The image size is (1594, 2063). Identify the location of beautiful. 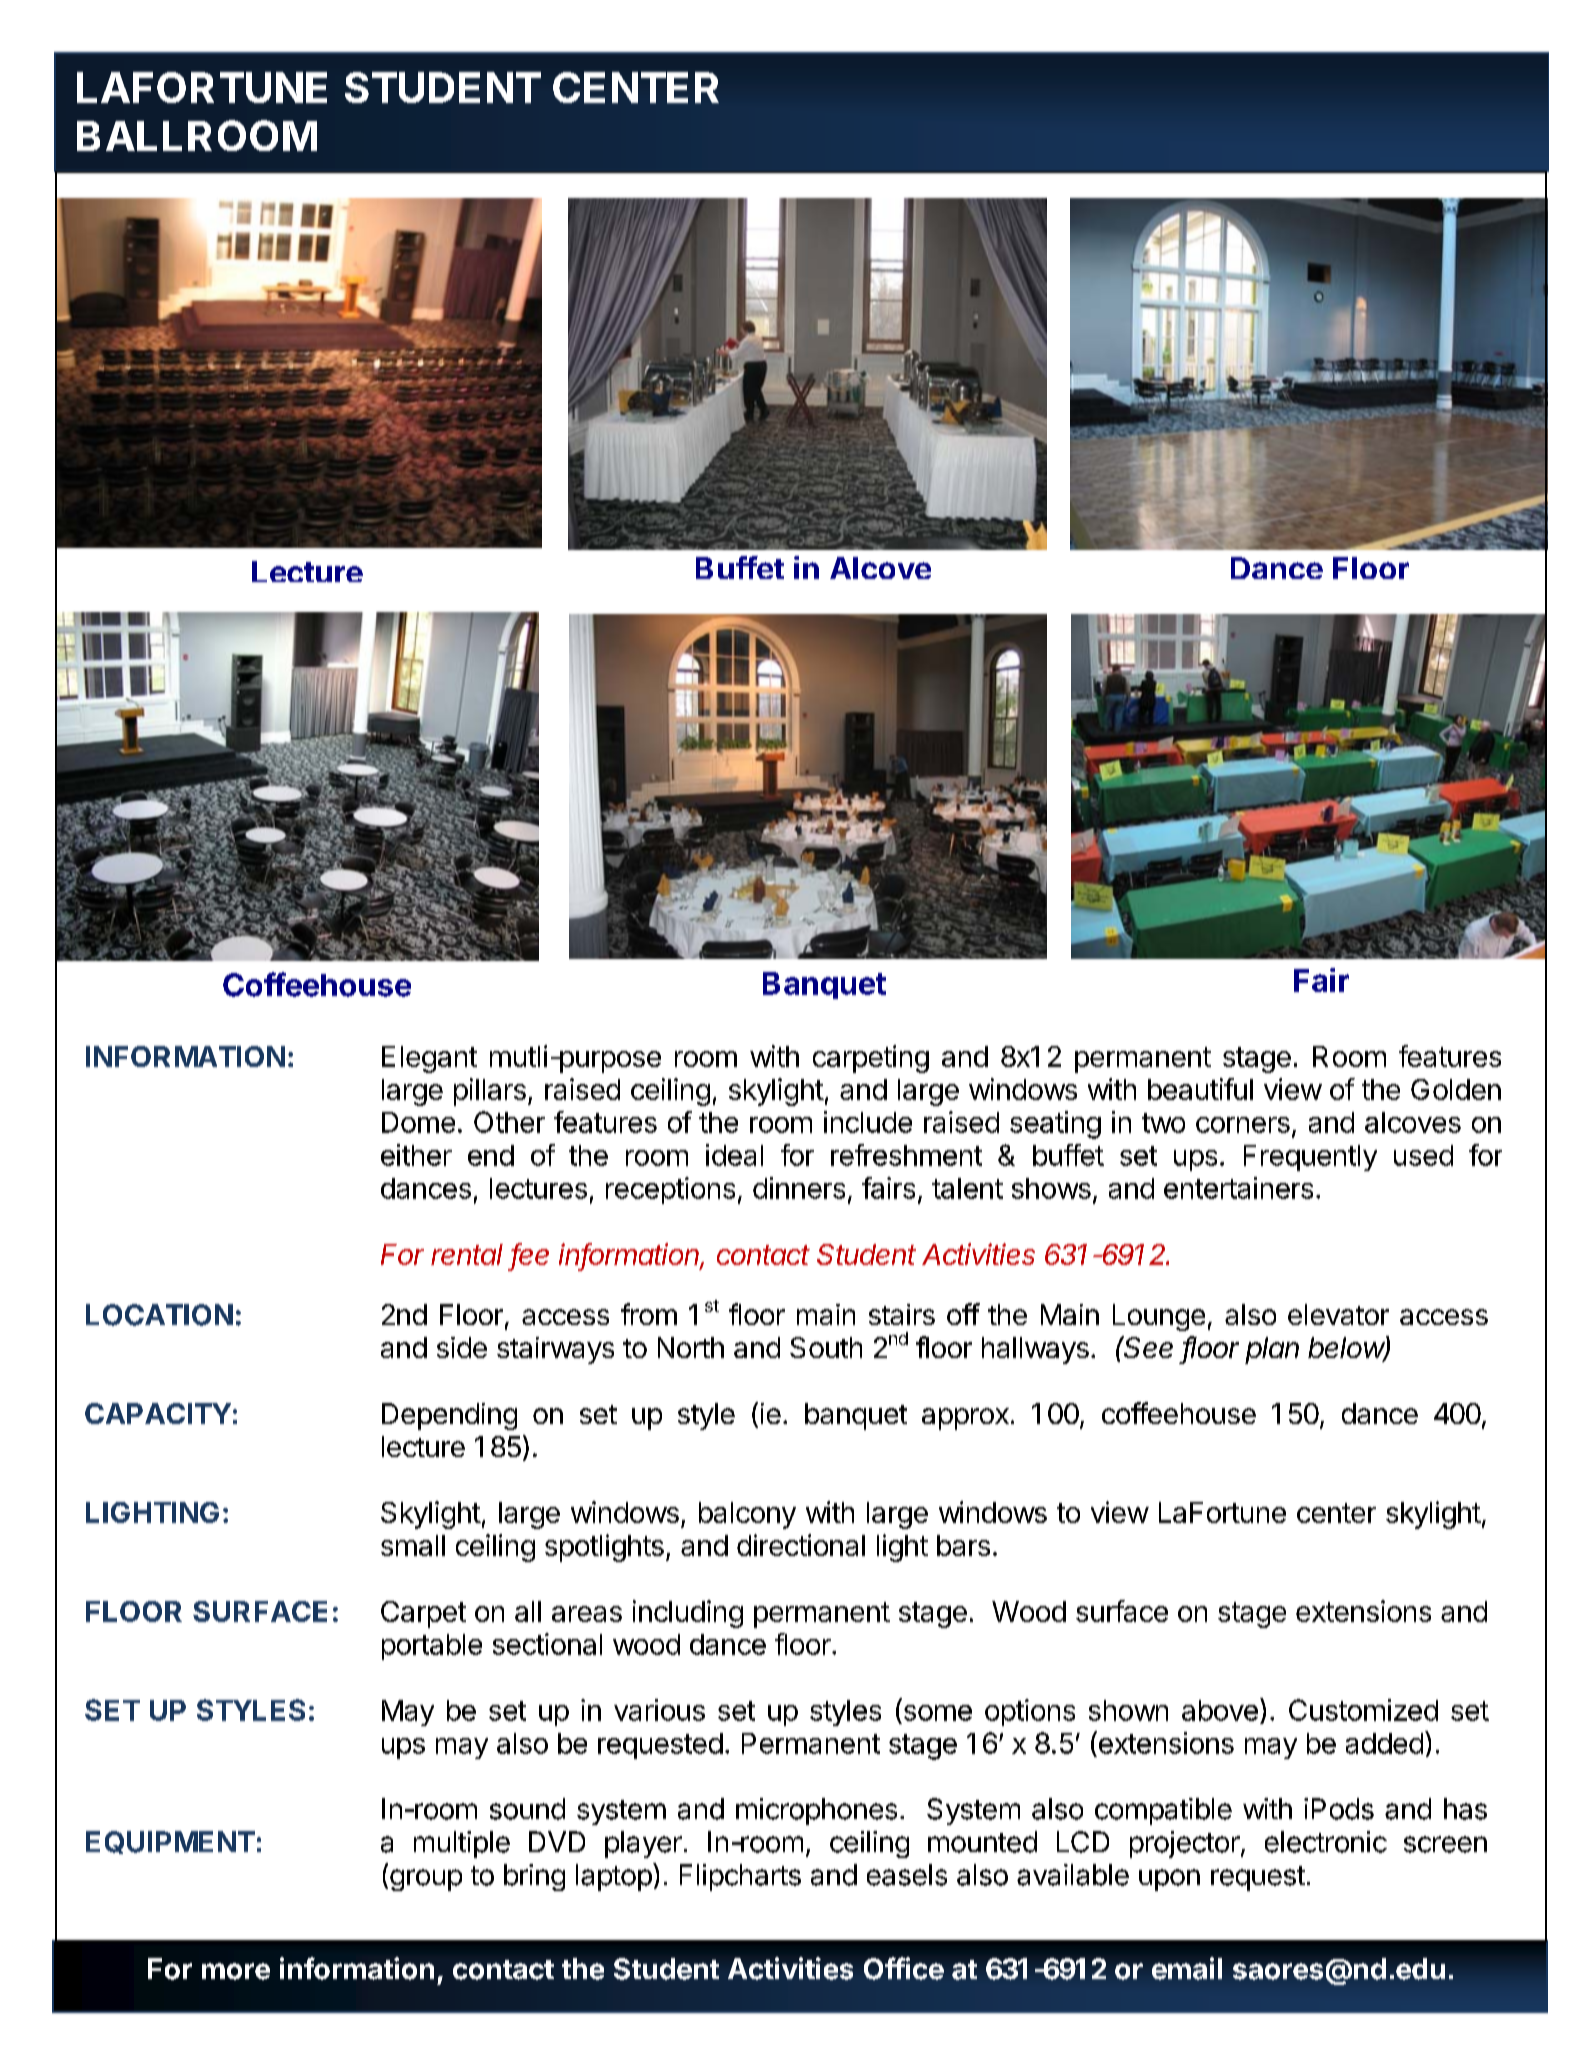
(1200, 1089).
